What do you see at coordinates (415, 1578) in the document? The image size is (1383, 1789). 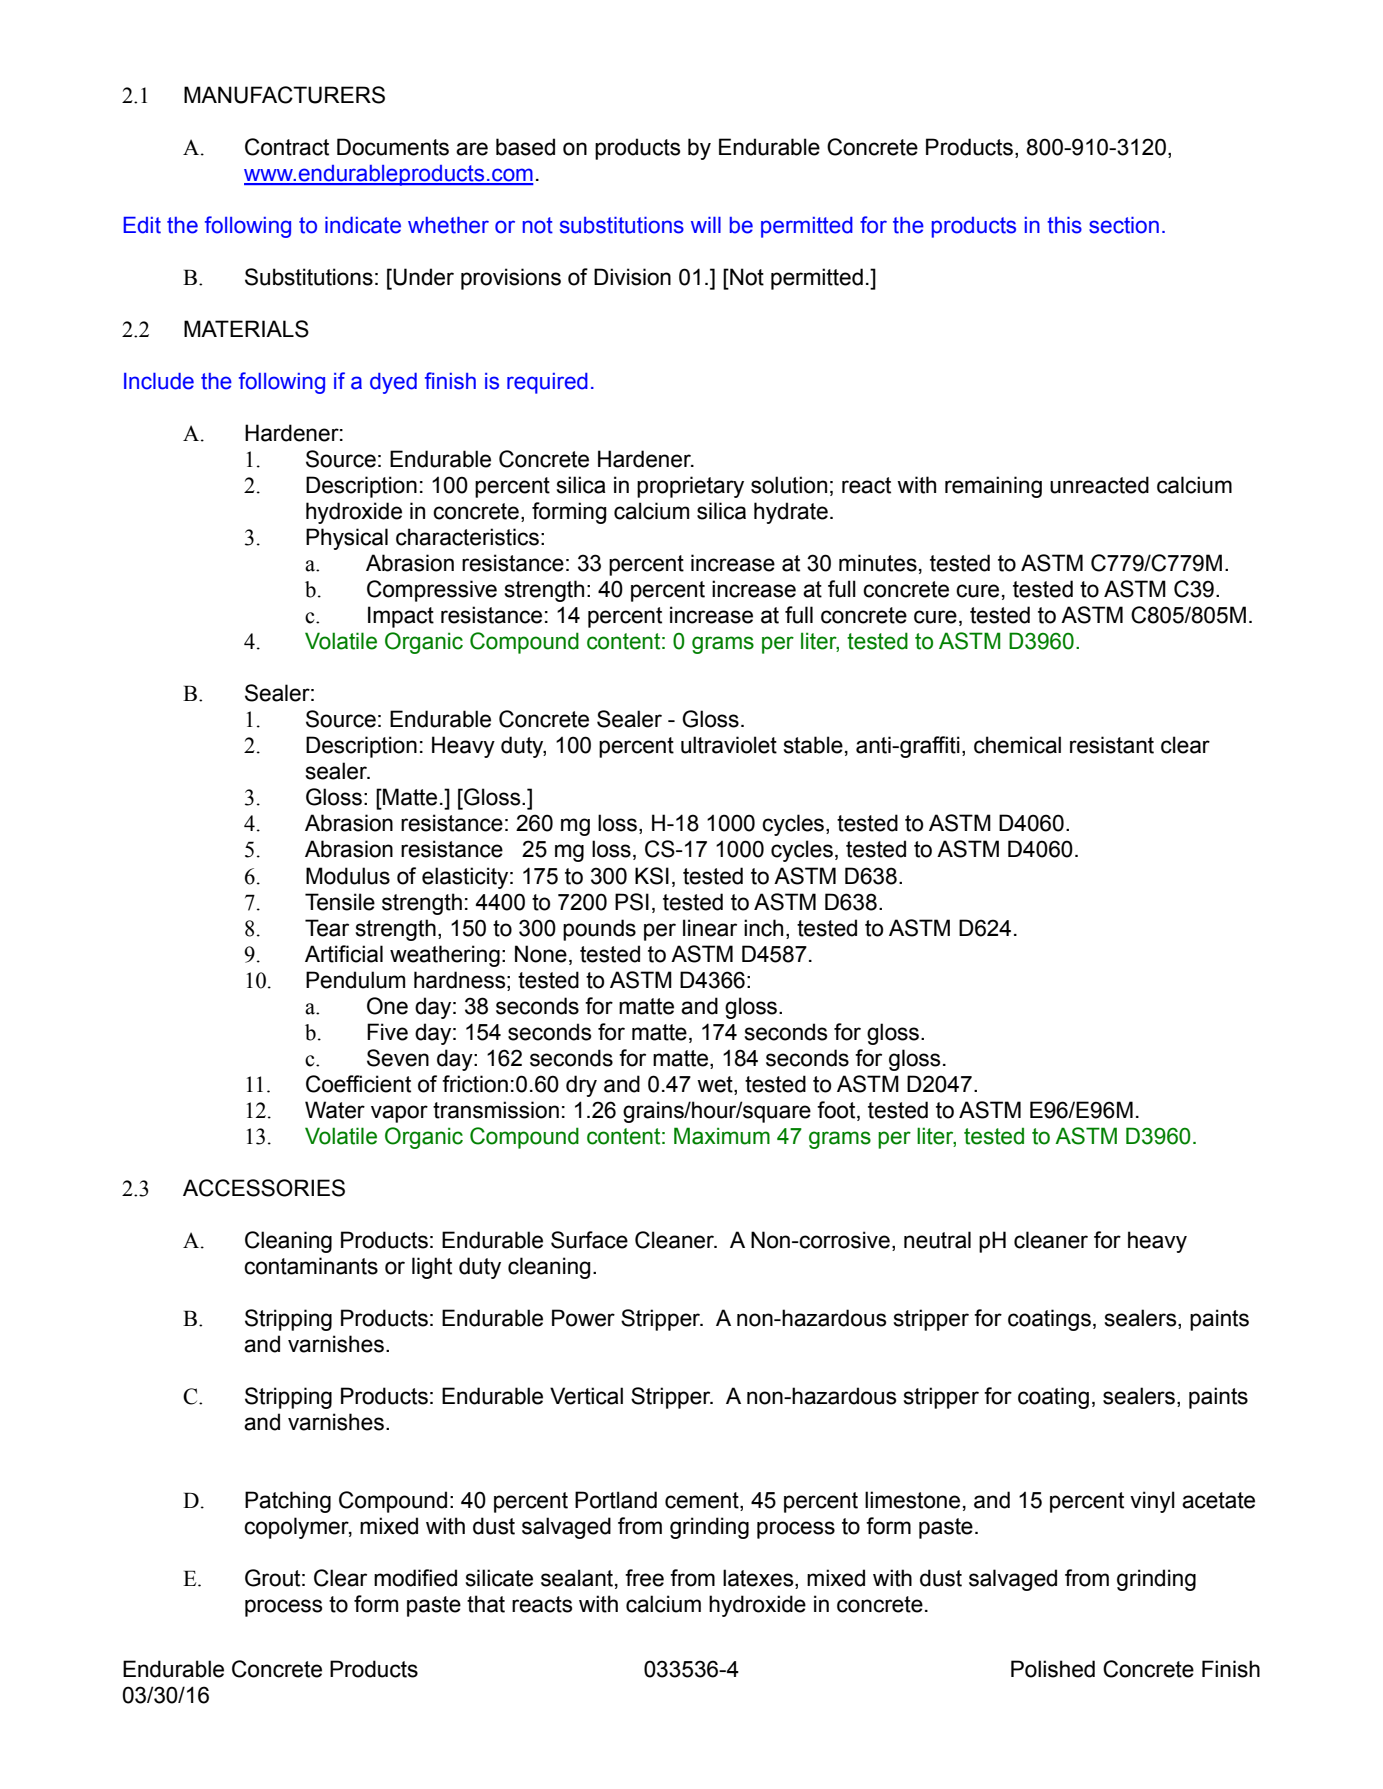 I see `modified` at bounding box center [415, 1578].
